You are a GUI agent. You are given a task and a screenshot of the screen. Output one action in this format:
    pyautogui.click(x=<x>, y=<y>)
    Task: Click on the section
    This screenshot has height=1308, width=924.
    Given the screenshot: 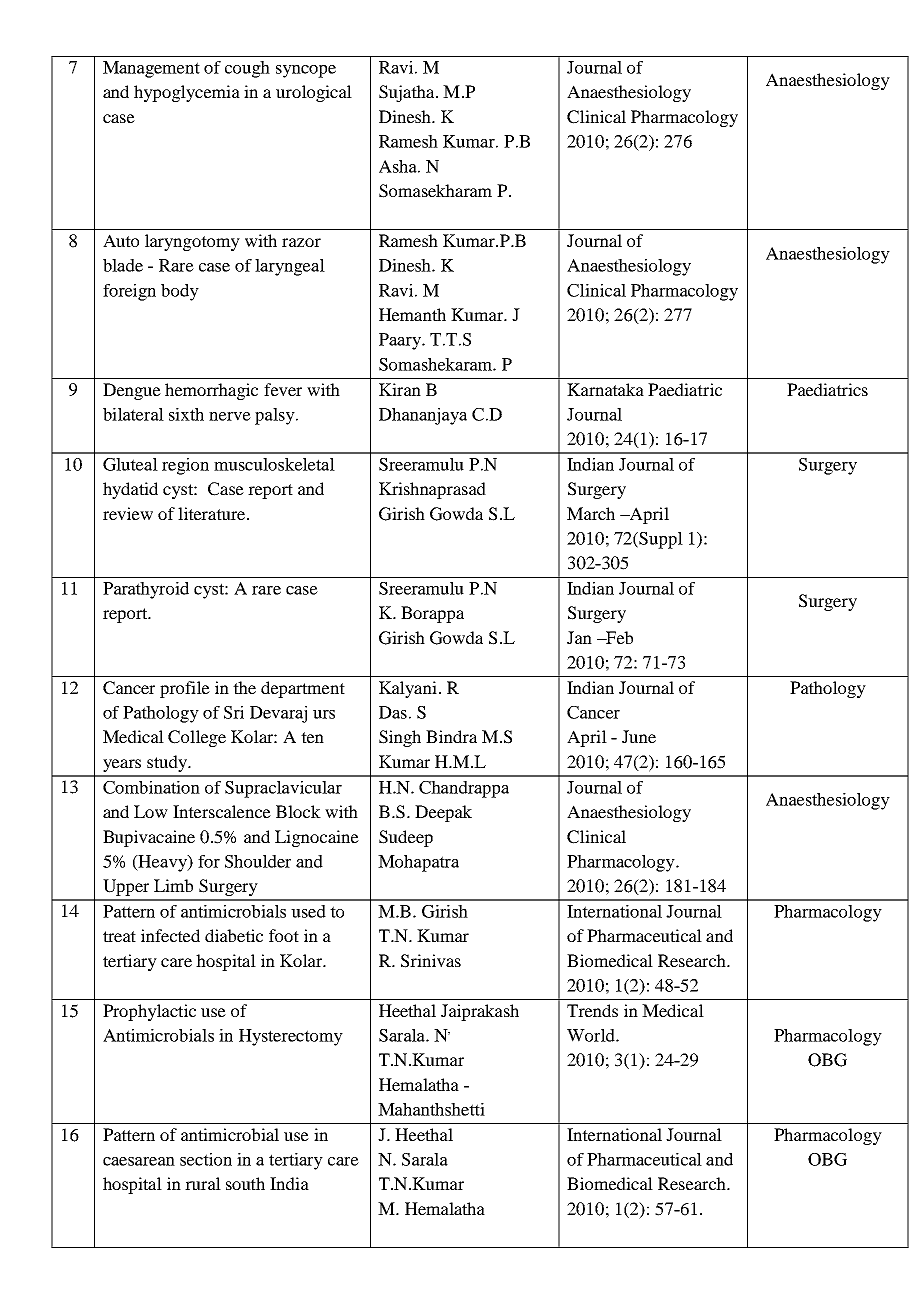 What is the action you would take?
    pyautogui.click(x=206, y=1159)
